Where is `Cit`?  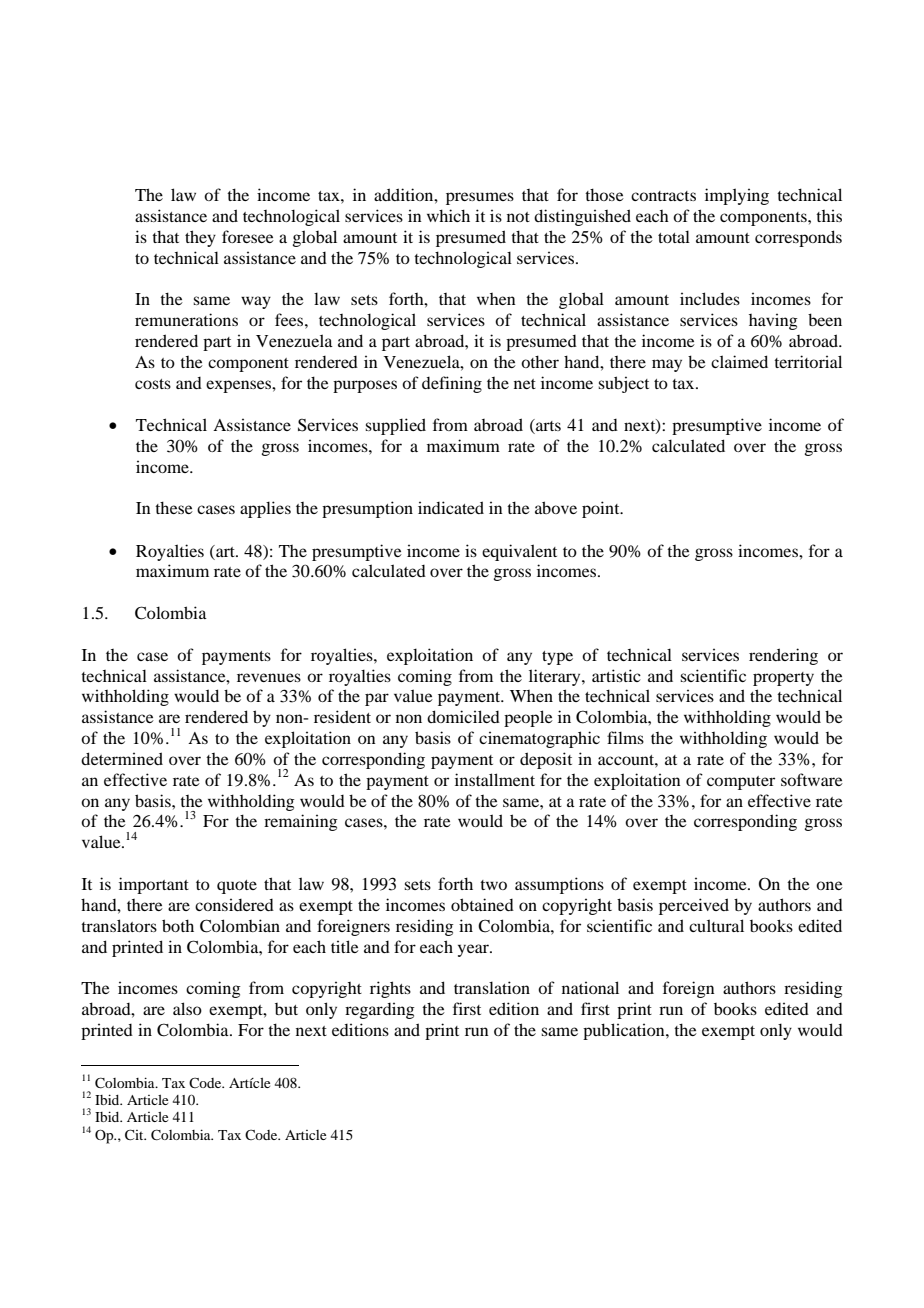
Cit is located at coordinates (135, 1134).
